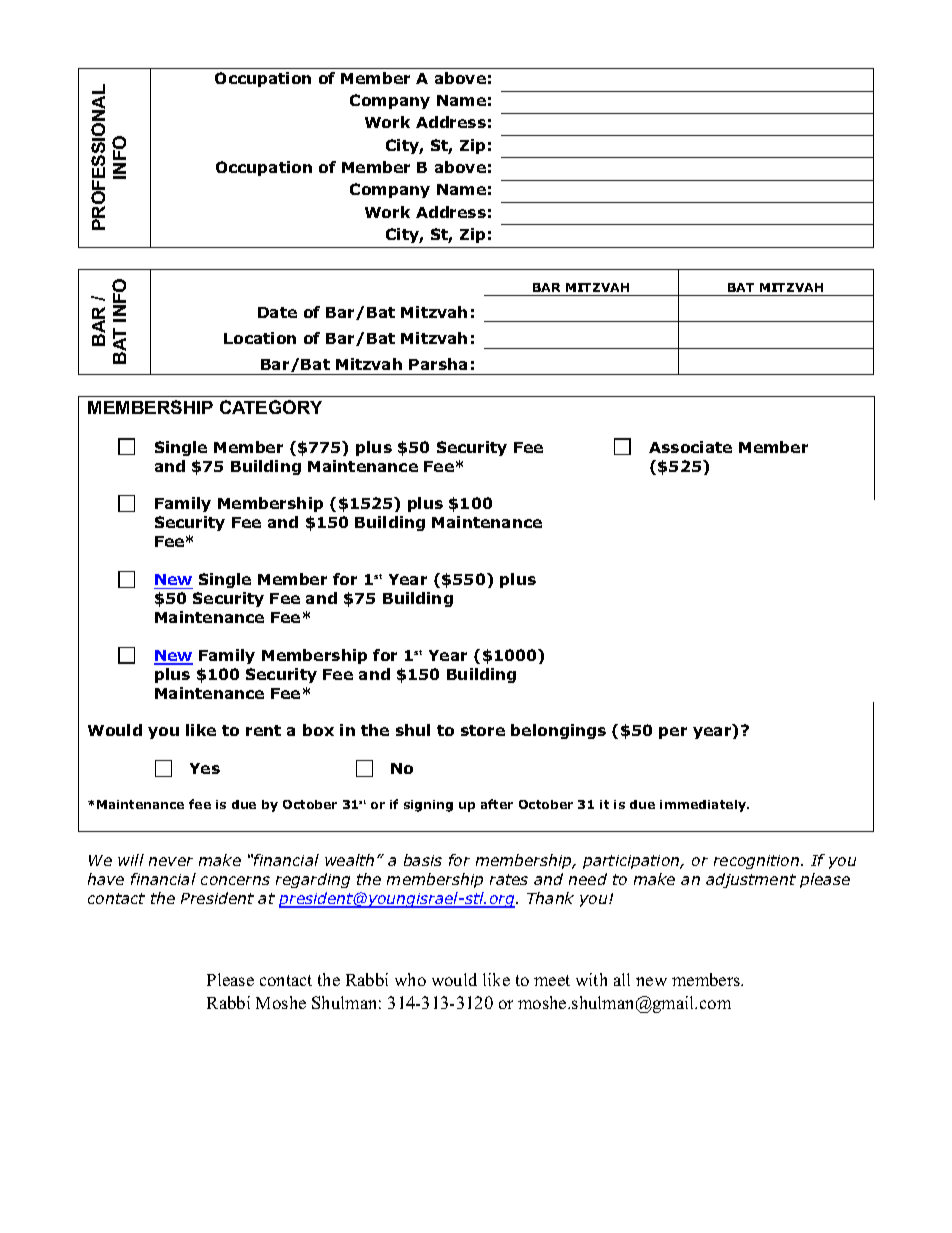 This screenshot has height=1233, width=952. What do you see at coordinates (690, 447) in the screenshot?
I see `Associate` at bounding box center [690, 447].
